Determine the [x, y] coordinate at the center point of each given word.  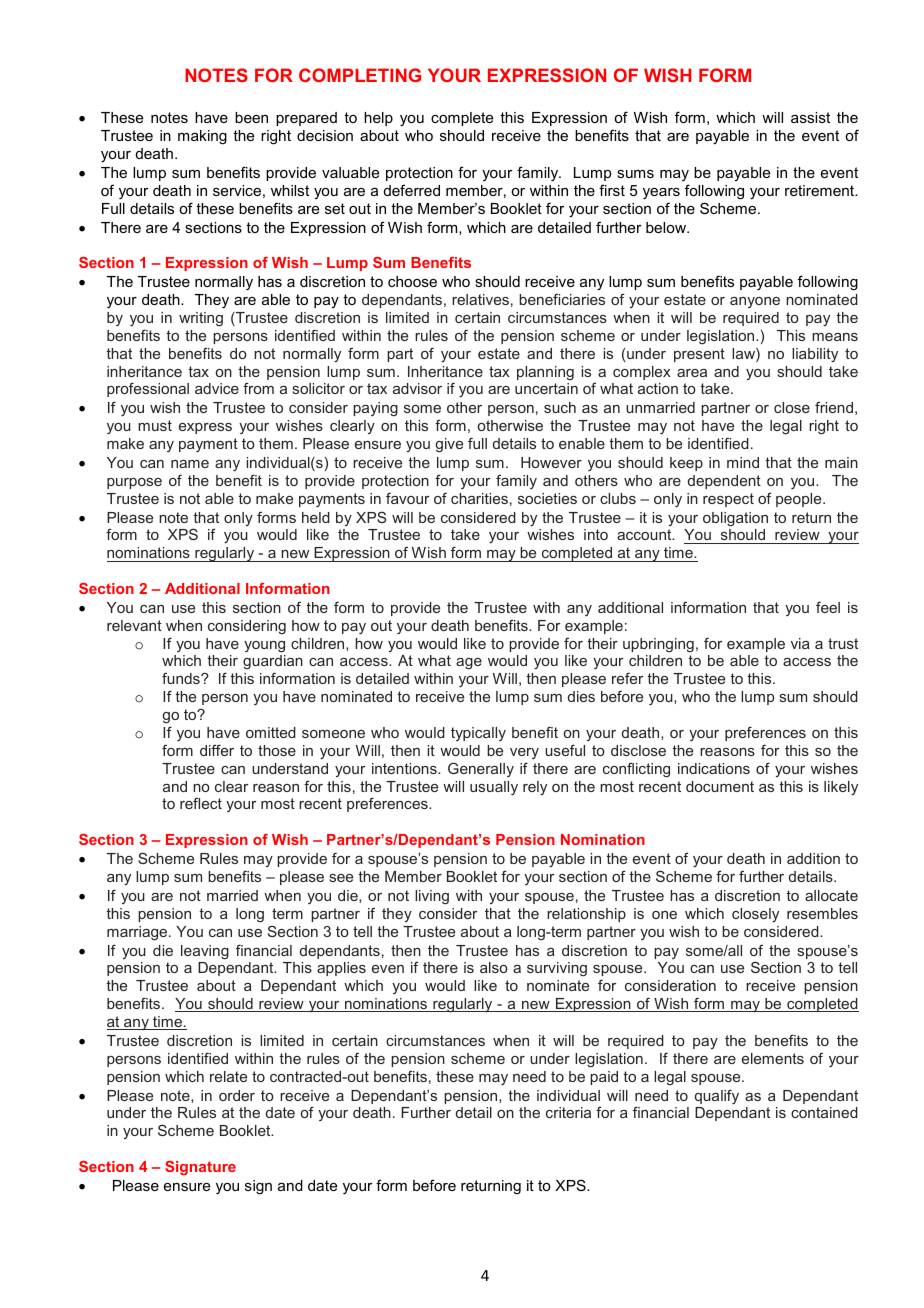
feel [828, 607]
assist [810, 117]
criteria [568, 1112]
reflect [201, 803]
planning [545, 373]
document [720, 786]
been [251, 117]
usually [494, 788]
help [378, 119]
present [699, 355]
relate [228, 1076]
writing [201, 319]
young [264, 647]
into [596, 534]
